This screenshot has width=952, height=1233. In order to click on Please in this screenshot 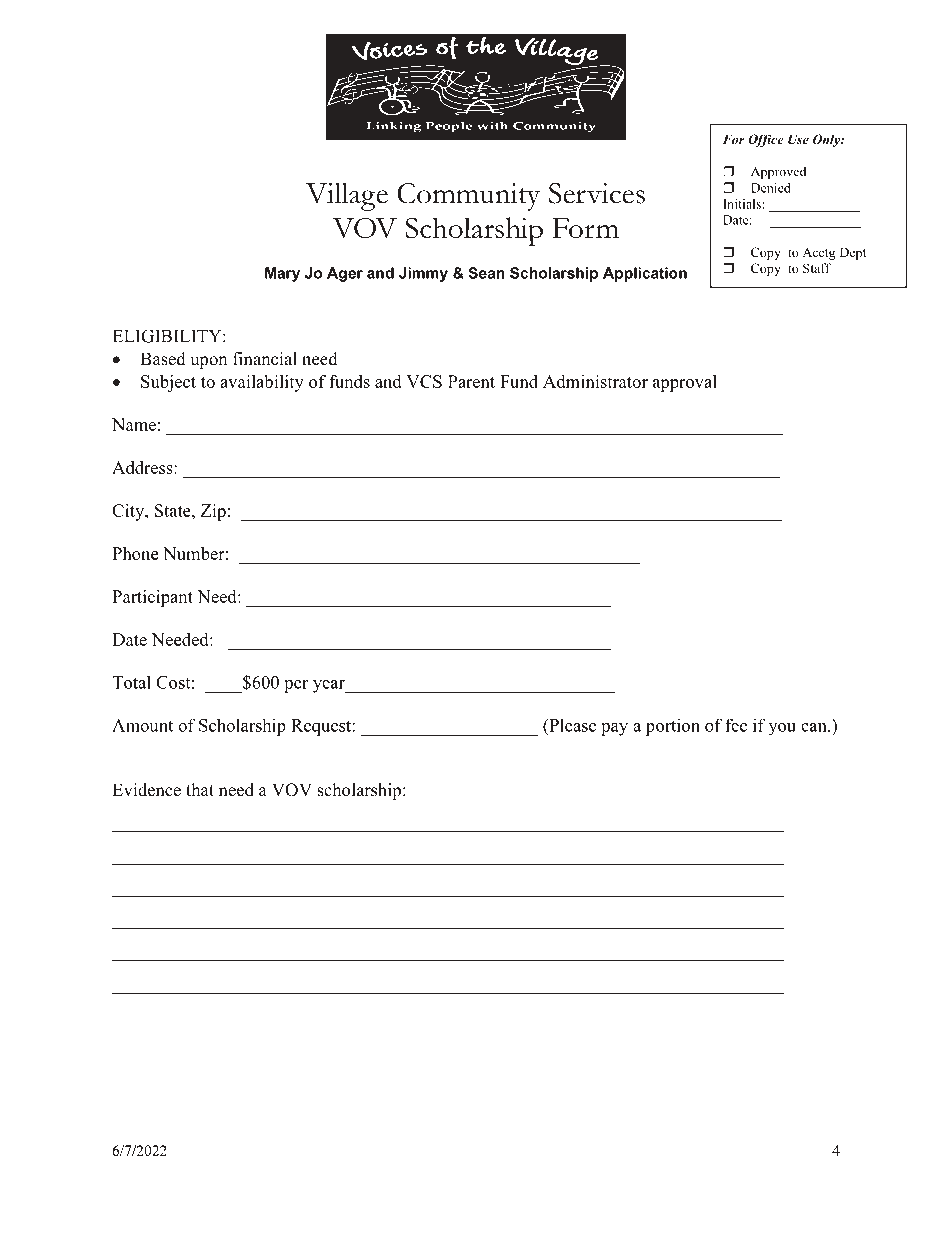, I will do `click(571, 725)`.
